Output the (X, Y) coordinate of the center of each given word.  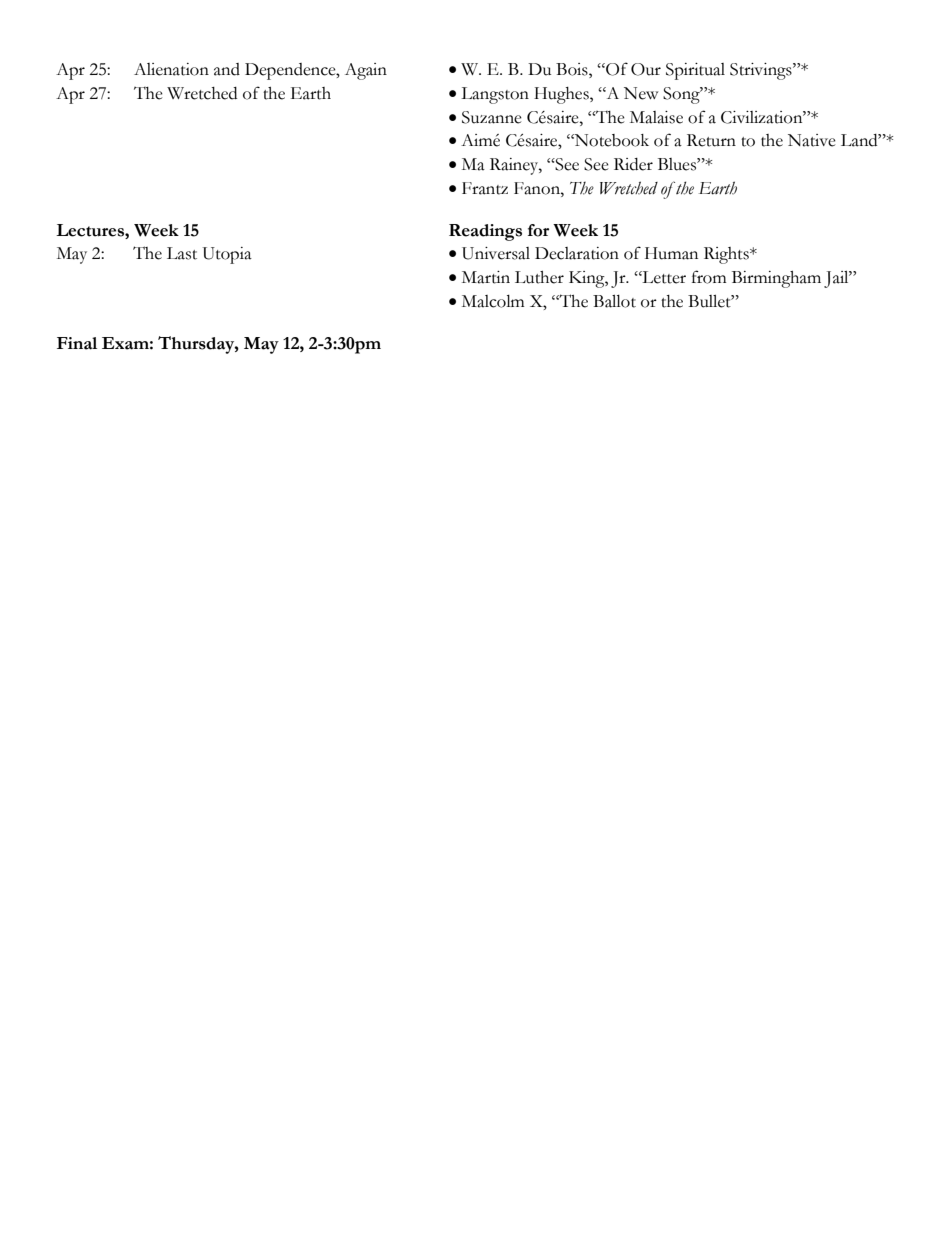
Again (366, 71)
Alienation (171, 69)
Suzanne (492, 117)
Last (182, 253)
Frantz (485, 188)
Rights (727, 255)
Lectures (91, 230)
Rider (633, 164)
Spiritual (695, 71)
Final (77, 343)
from (709, 277)
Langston (495, 95)
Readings (485, 232)
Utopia (227, 255)
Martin (486, 277)
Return (711, 140)
